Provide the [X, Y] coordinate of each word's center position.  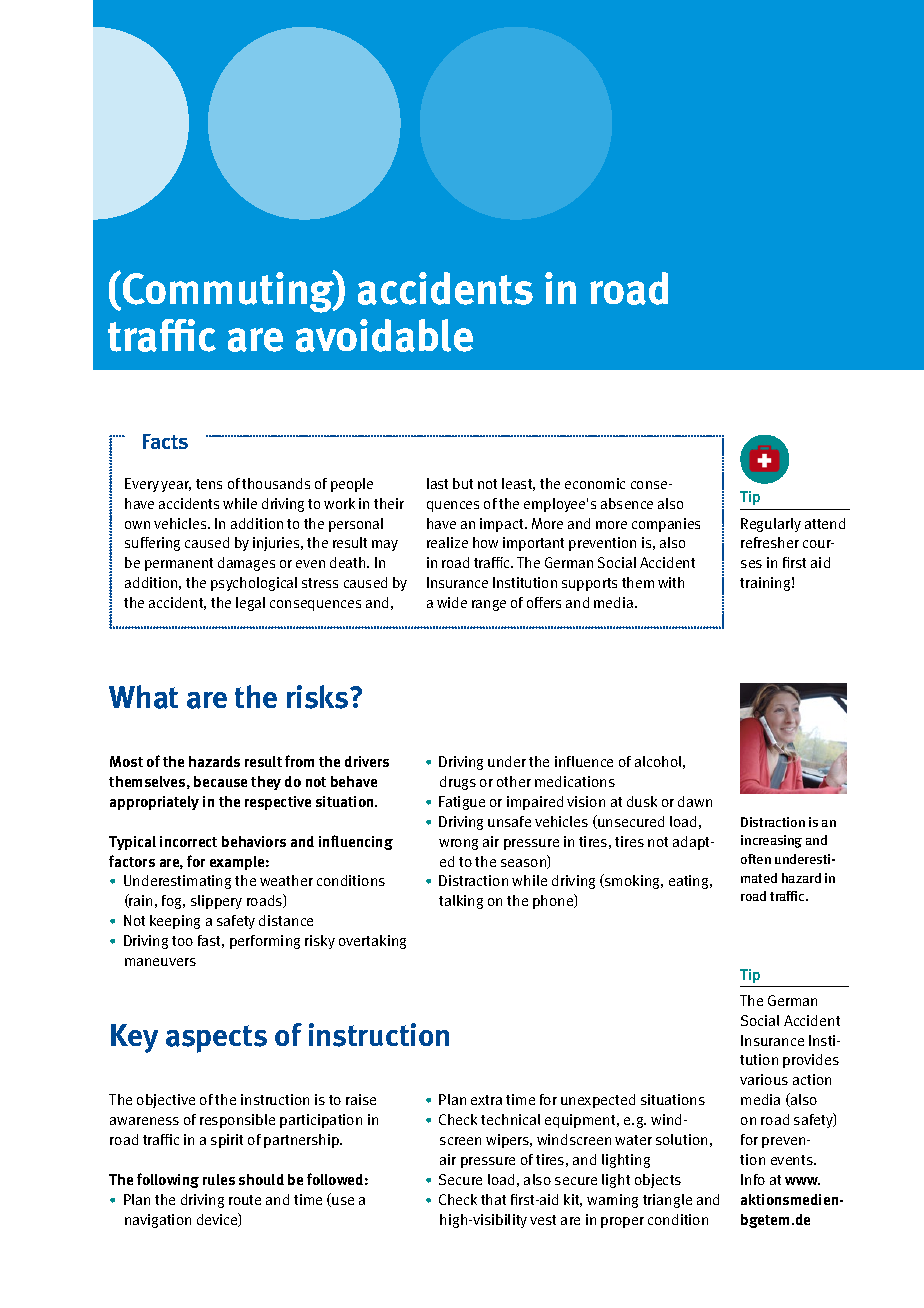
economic [595, 483]
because [220, 781]
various [764, 1079]
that [493, 1199]
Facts [165, 441]
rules [219, 1179]
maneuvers [160, 962]
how [485, 542]
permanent [179, 564]
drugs [458, 783]
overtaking [372, 942]
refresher [770, 542]
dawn [695, 801]
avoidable [384, 335]
